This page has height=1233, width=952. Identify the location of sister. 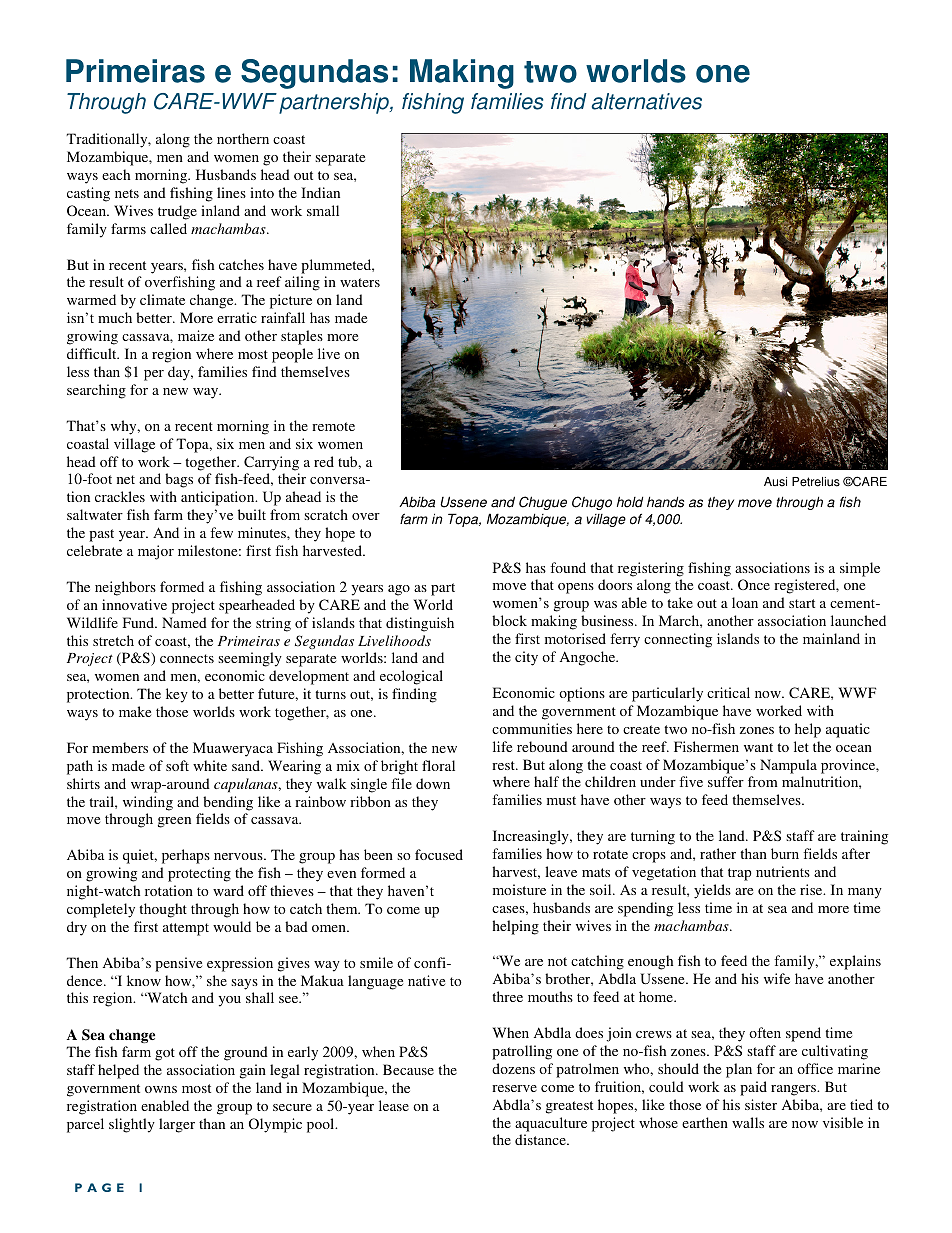
(761, 1104).
